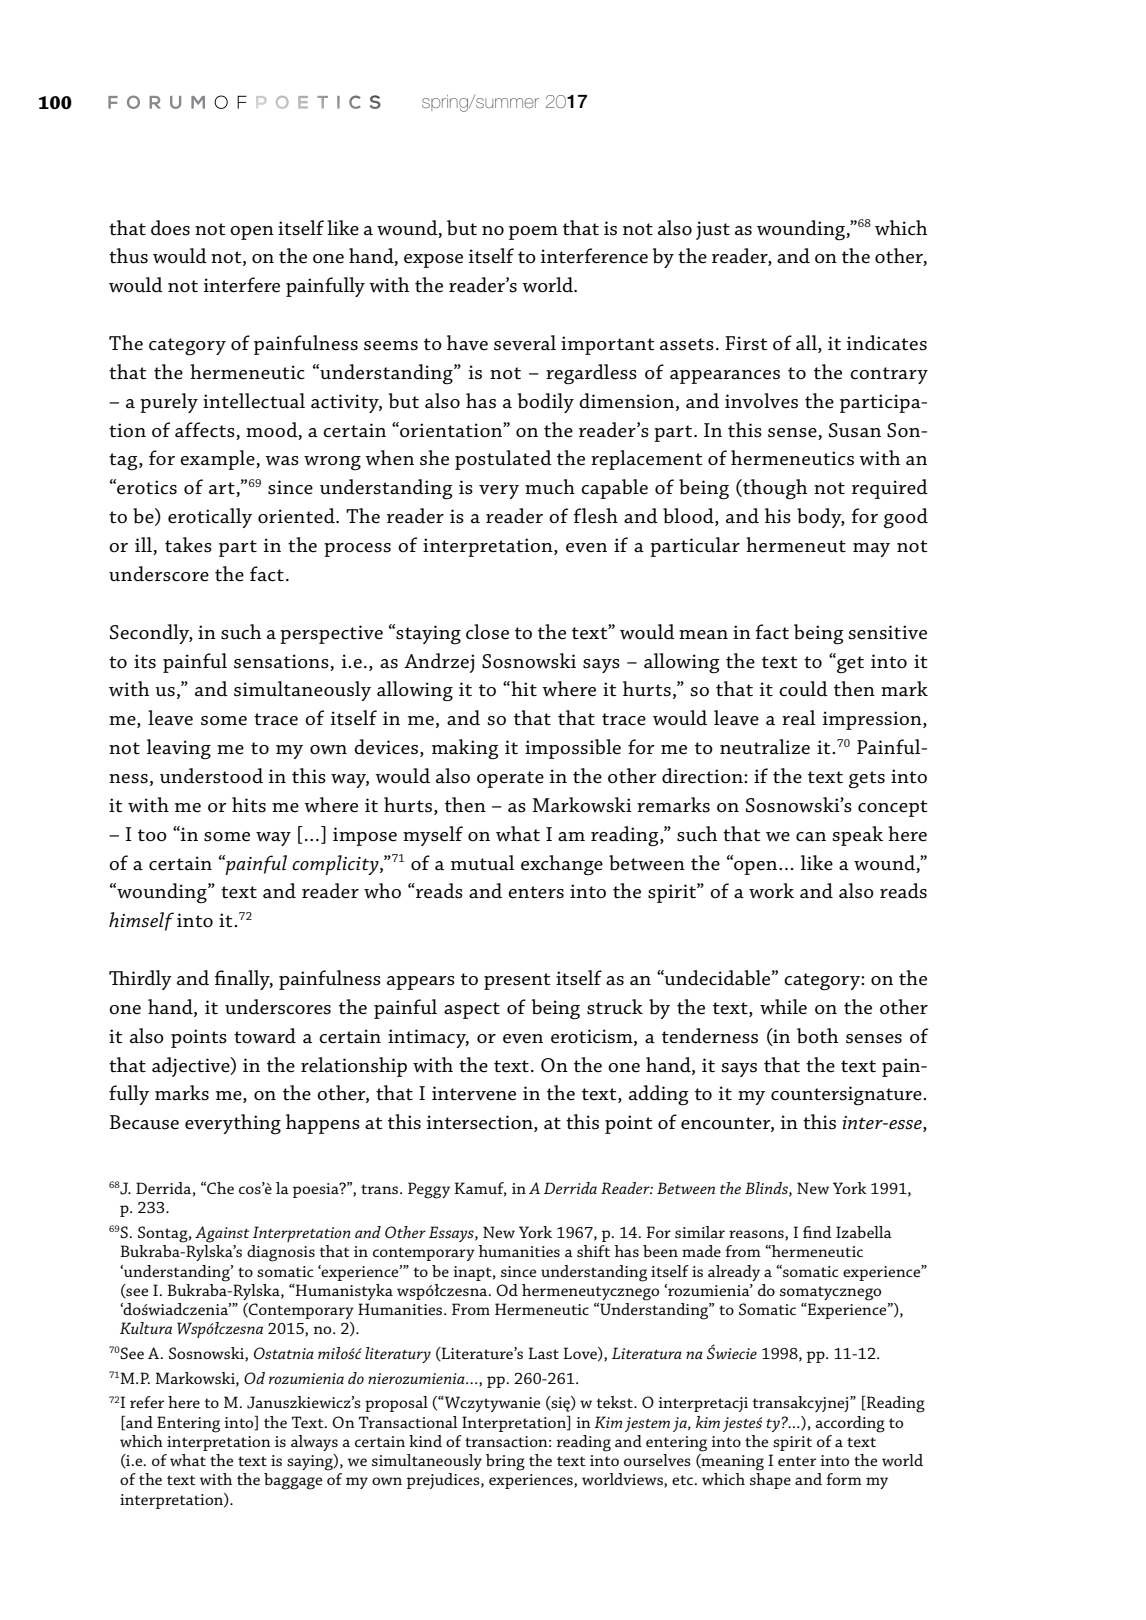 This document has height=1620, width=1146. Describe the element at coordinates (803, 689) in the document. I see `could` at that location.
